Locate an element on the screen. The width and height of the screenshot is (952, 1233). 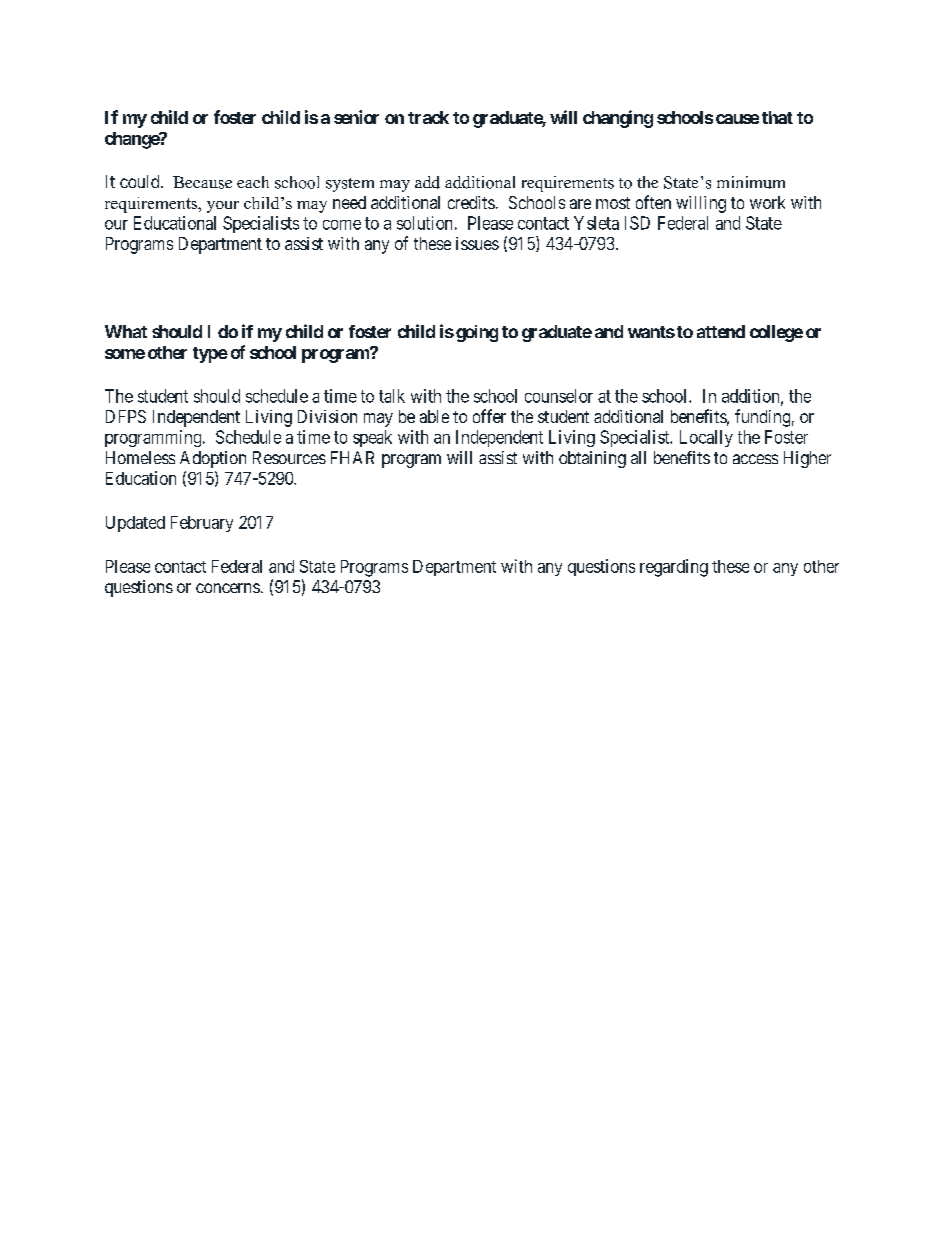
Adoption is located at coordinates (213, 459).
